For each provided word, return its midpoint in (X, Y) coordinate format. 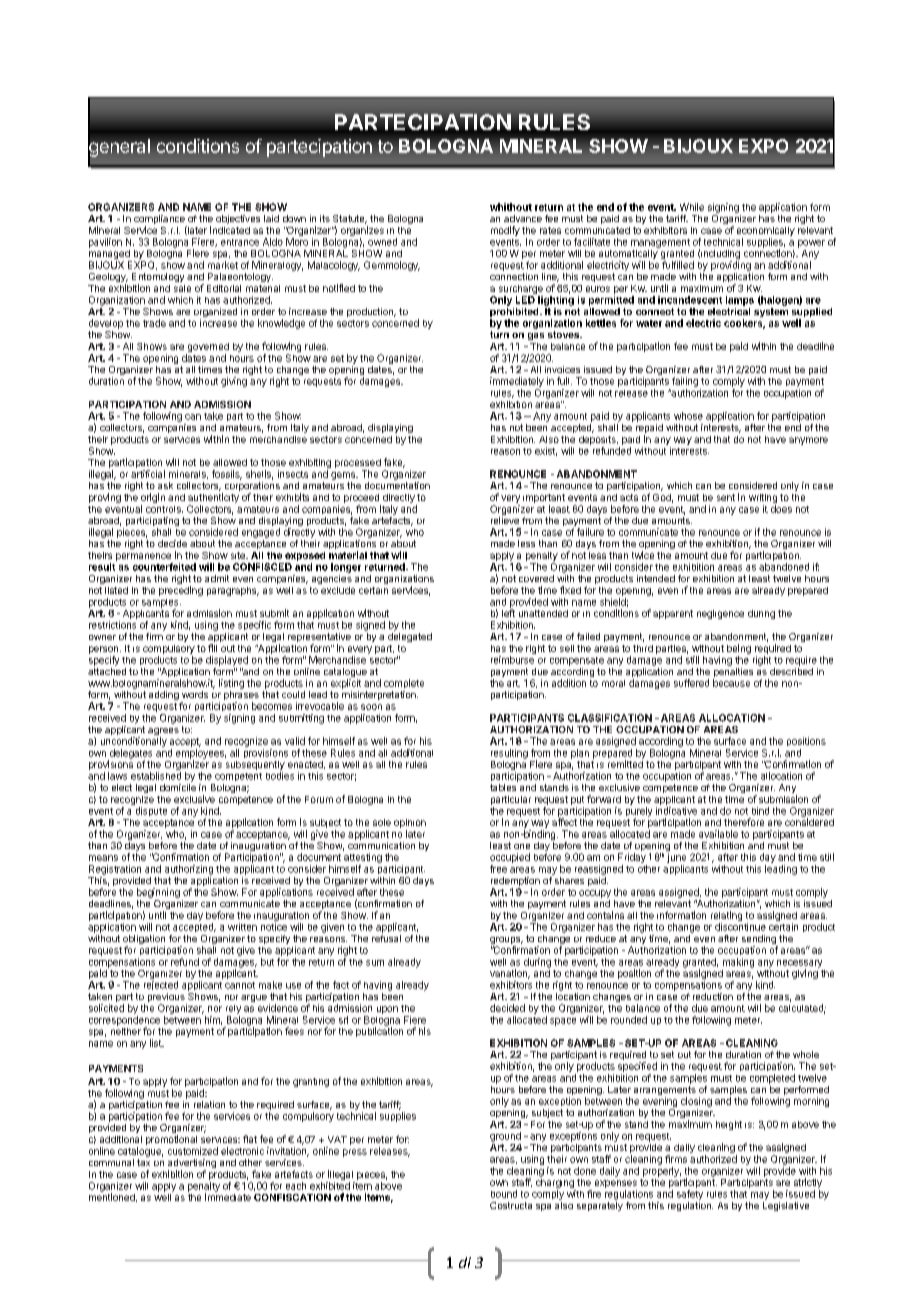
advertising (192, 1165)
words (195, 694)
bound (504, 1194)
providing (731, 266)
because (731, 683)
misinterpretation (380, 695)
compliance (160, 221)
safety (690, 1195)
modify (505, 231)
